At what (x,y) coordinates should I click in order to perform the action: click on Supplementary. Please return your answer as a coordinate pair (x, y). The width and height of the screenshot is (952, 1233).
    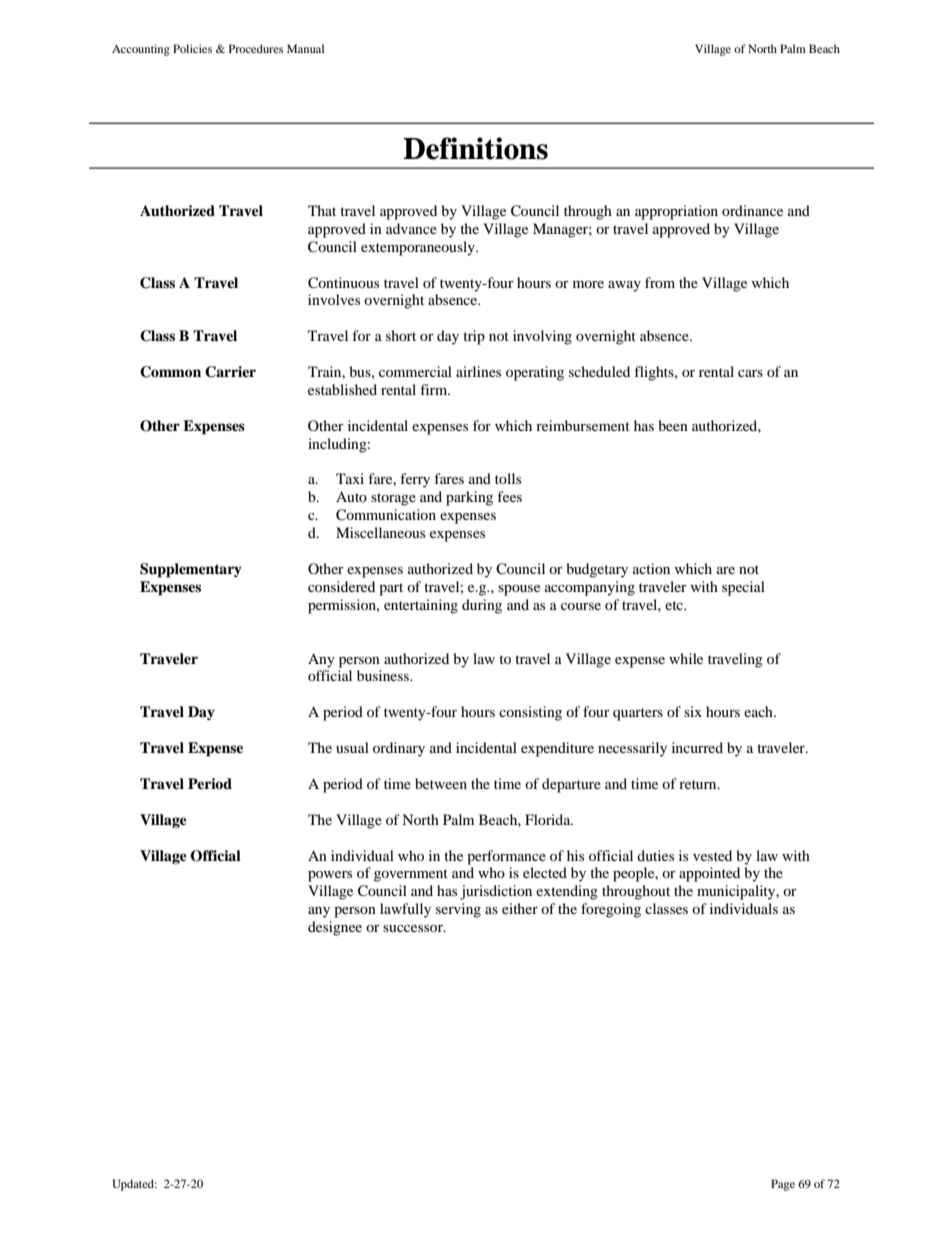
    Looking at the image, I should click on (191, 570).
